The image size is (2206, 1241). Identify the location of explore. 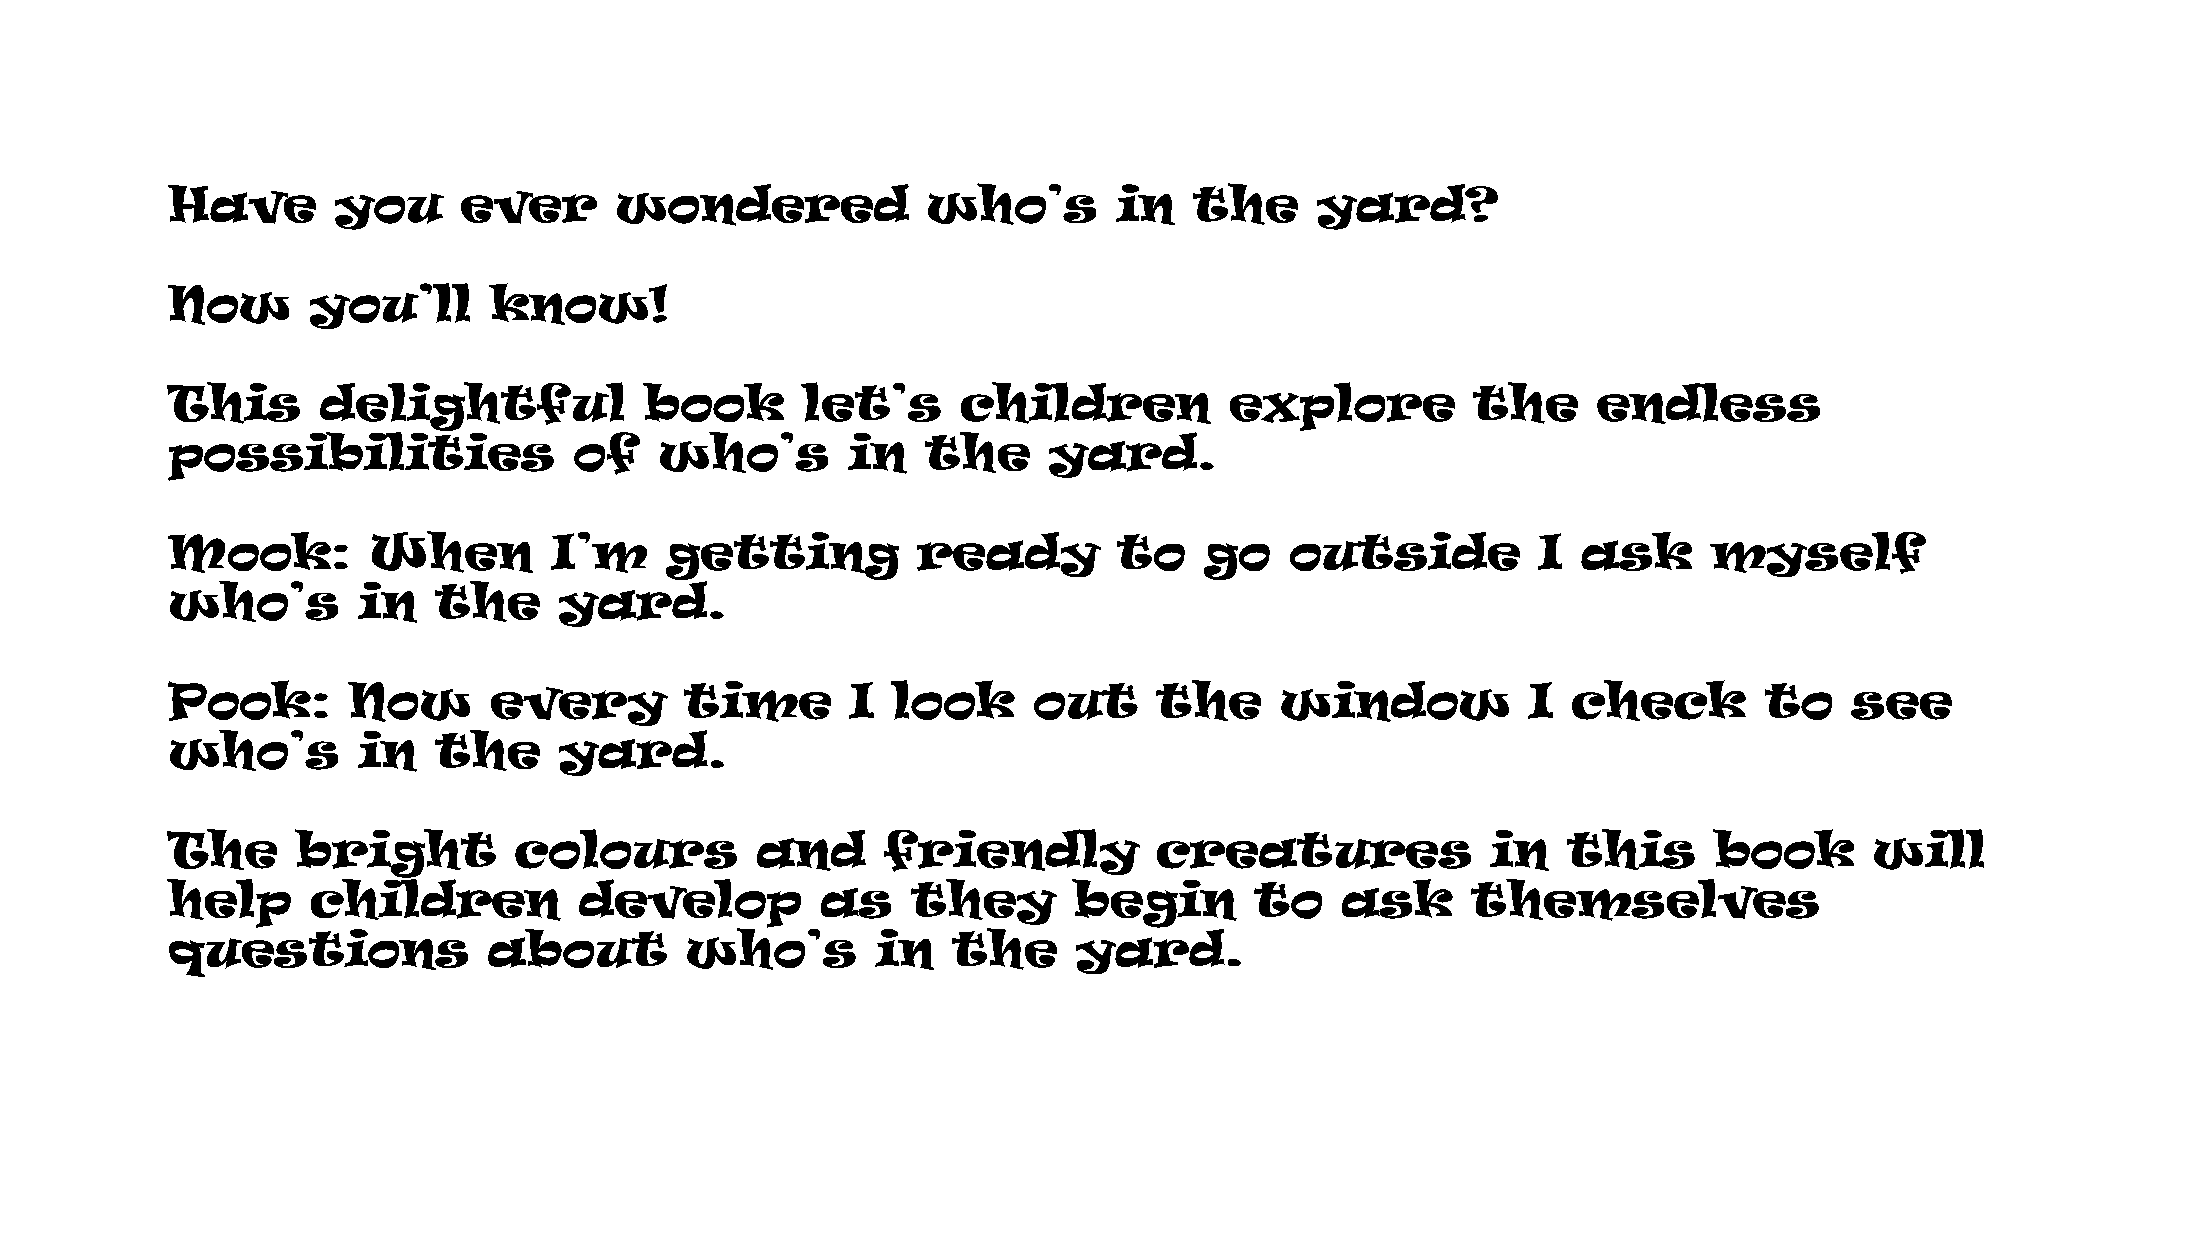
(1342, 406).
